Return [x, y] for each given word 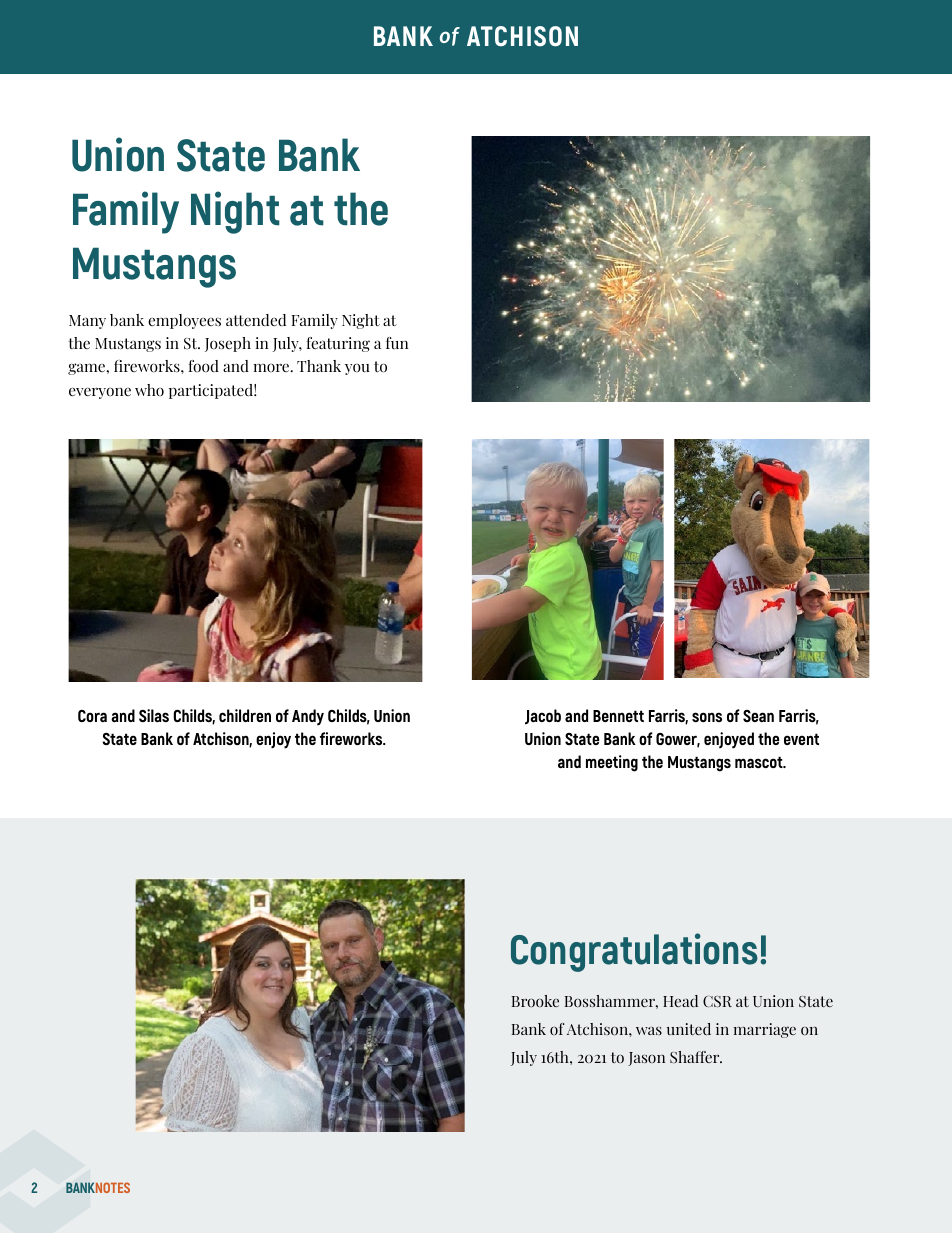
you [357, 369]
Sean [758, 716]
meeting [612, 763]
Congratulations [634, 952]
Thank [319, 366]
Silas [154, 715]
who [149, 390]
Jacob [543, 717]
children [245, 715]
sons [707, 717]
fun [397, 343]
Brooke [535, 1001]
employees [184, 321]
